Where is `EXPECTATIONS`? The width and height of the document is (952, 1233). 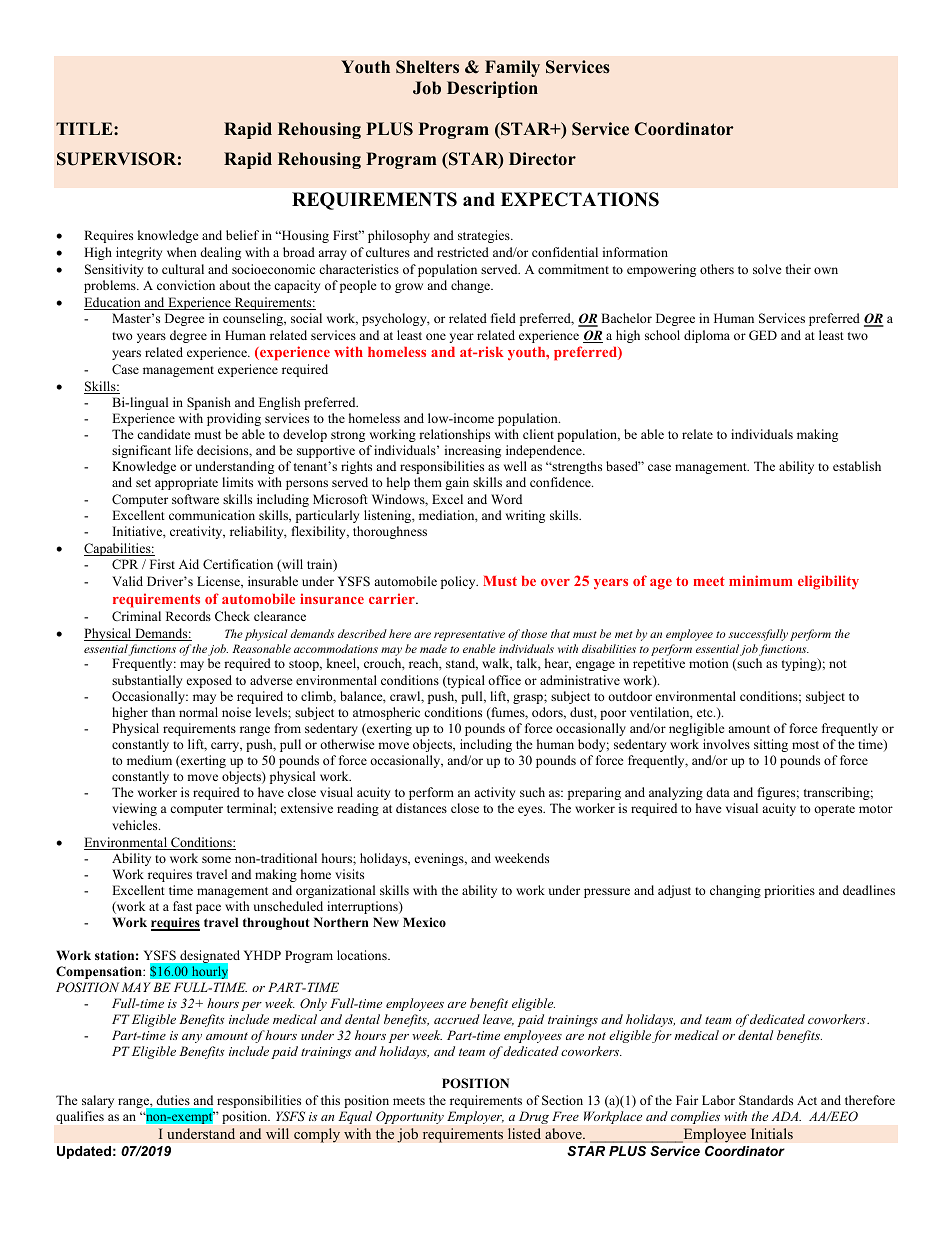
EXPECTATIONS is located at coordinates (580, 199).
